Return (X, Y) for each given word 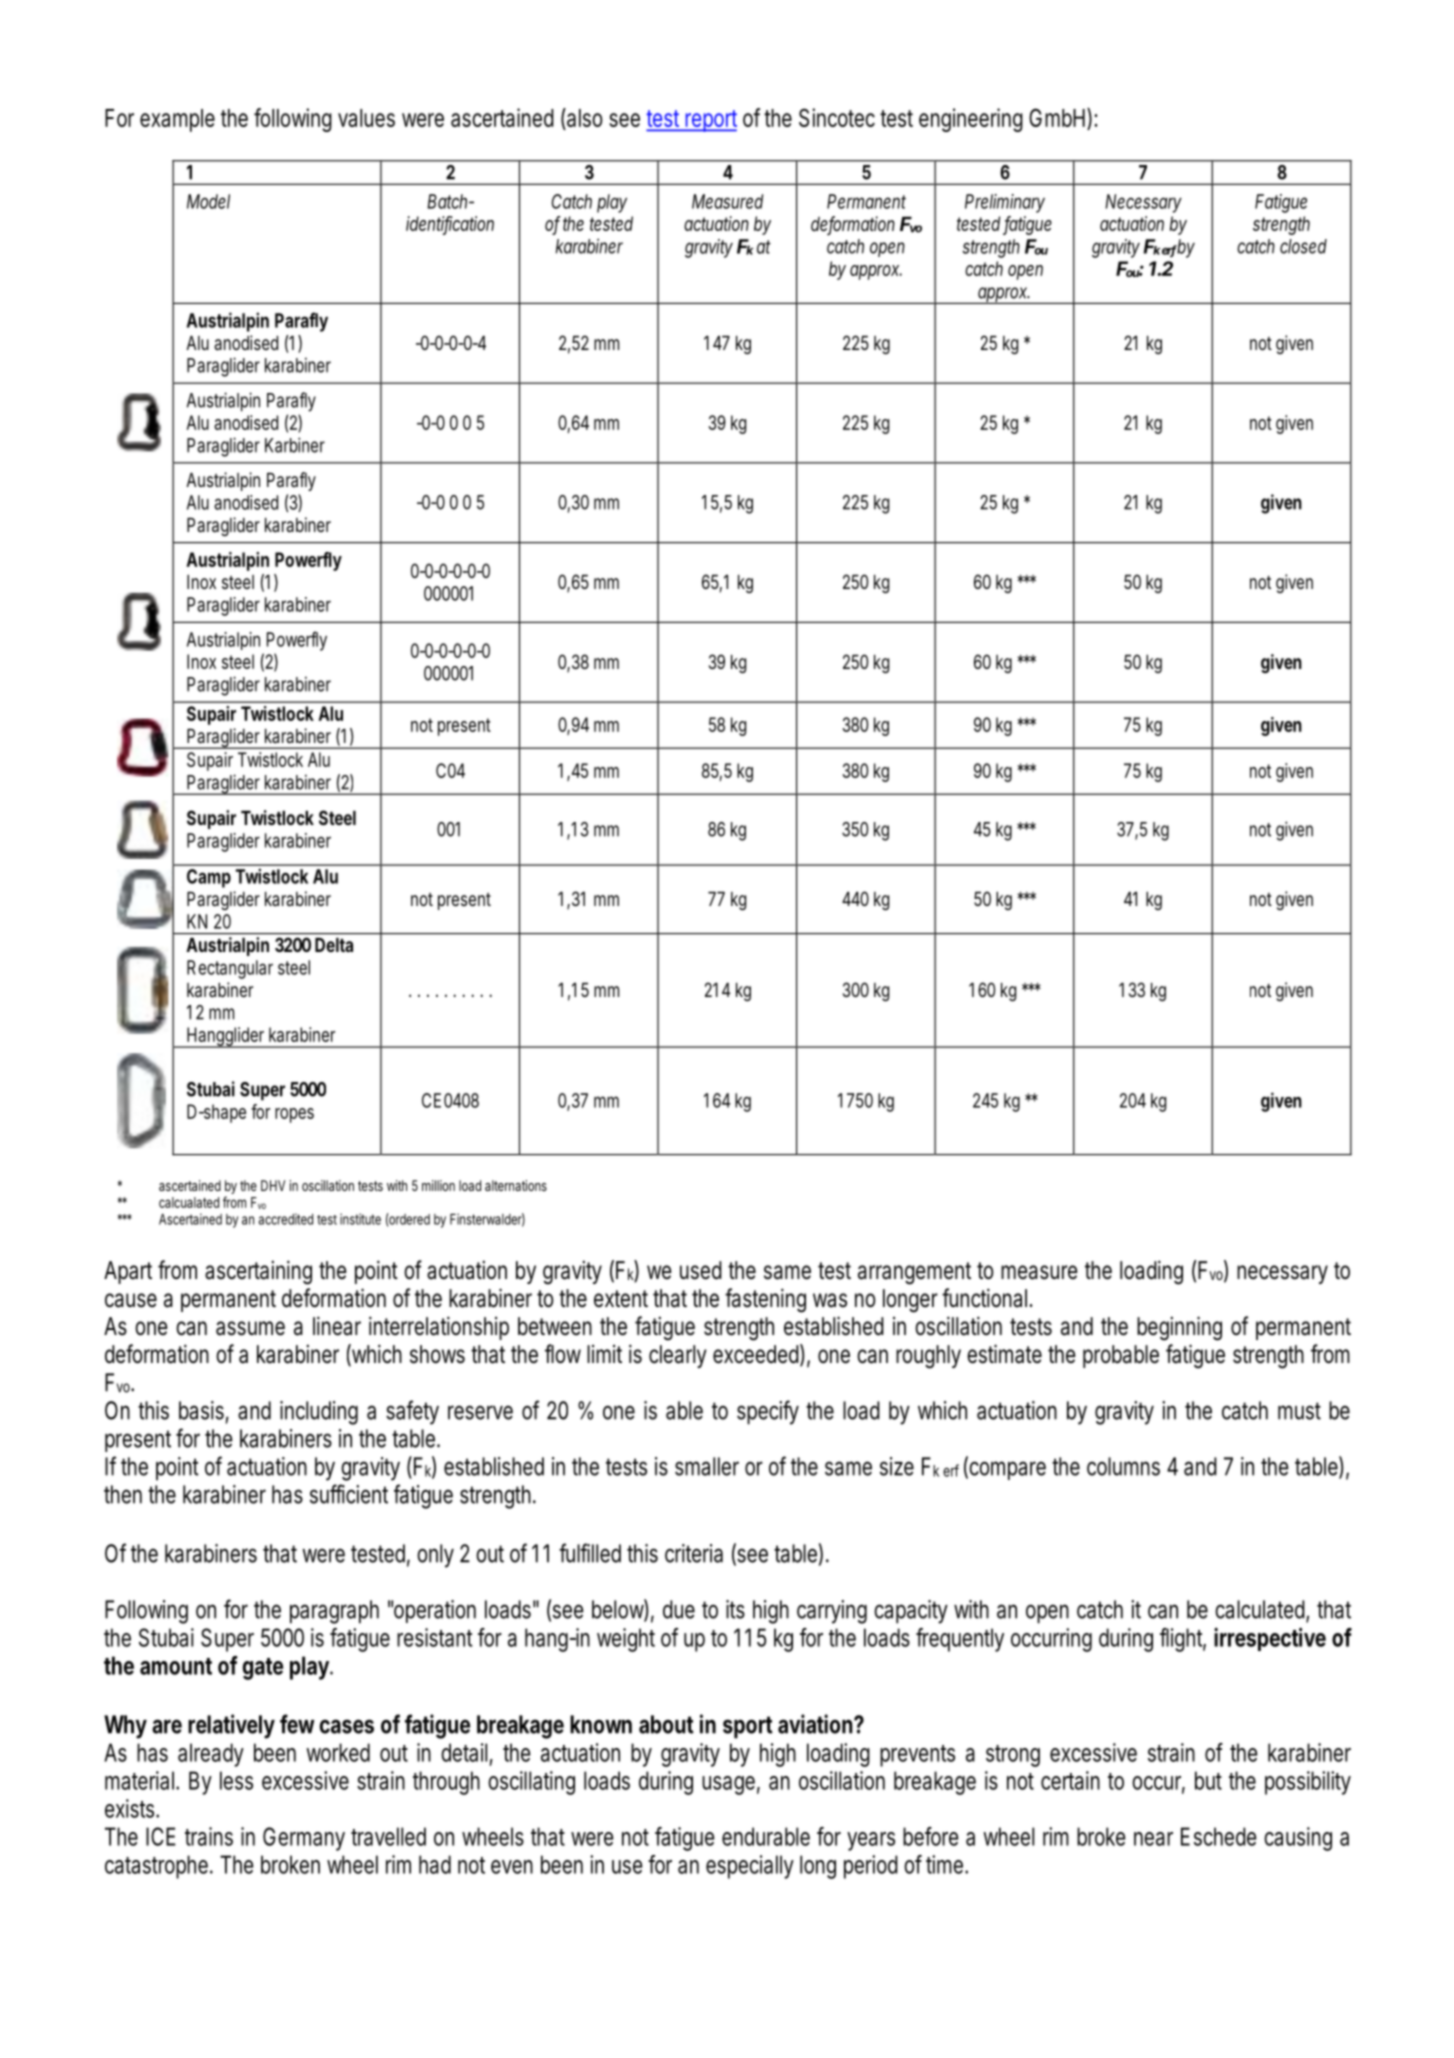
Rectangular (230, 969)
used (701, 1270)
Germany (304, 1839)
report (710, 121)
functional (984, 1298)
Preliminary (1005, 203)
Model (208, 201)
